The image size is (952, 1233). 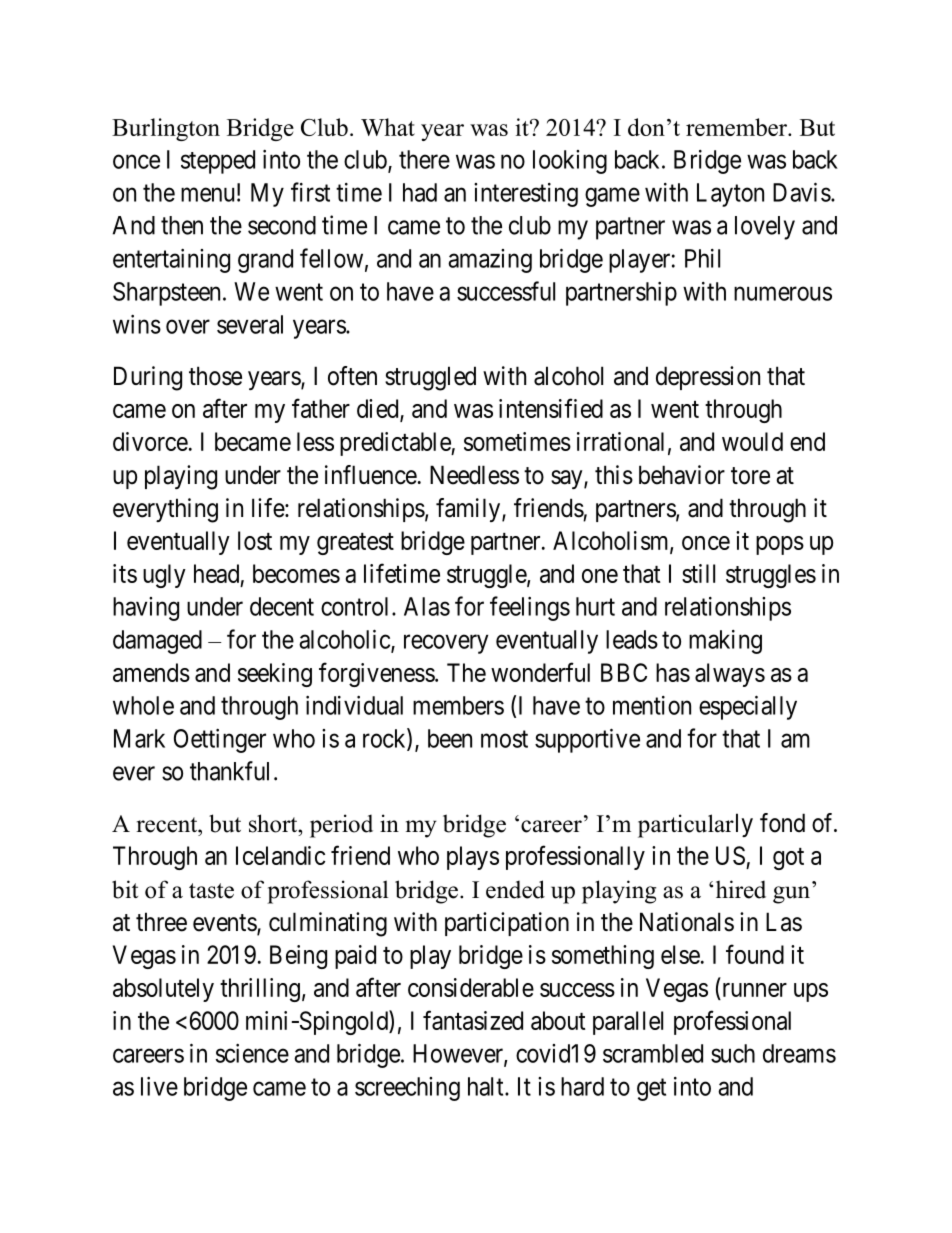 What do you see at coordinates (733, 1053) in the screenshot?
I see `such` at bounding box center [733, 1053].
